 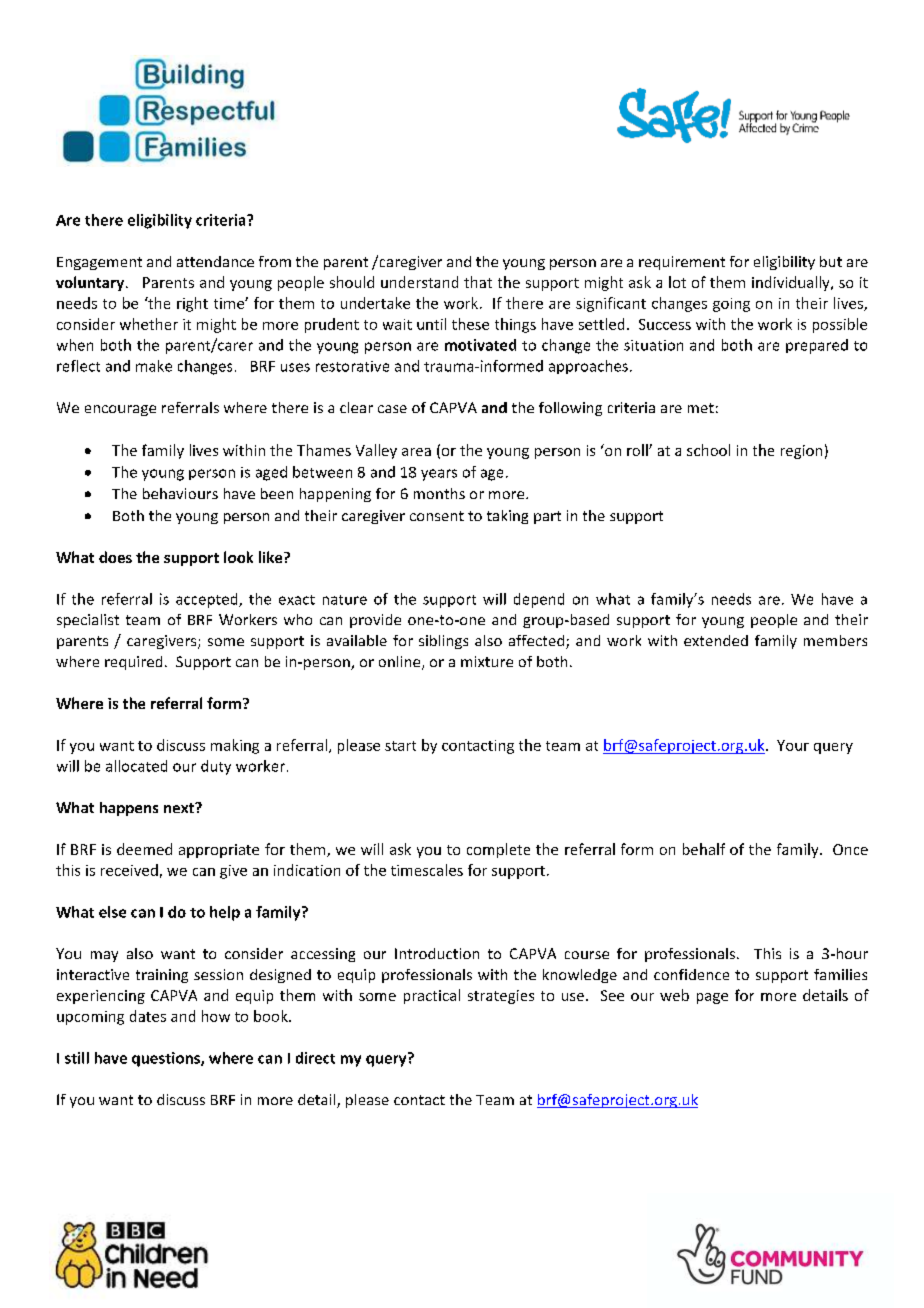 I want to click on dates, so click(x=148, y=1016).
